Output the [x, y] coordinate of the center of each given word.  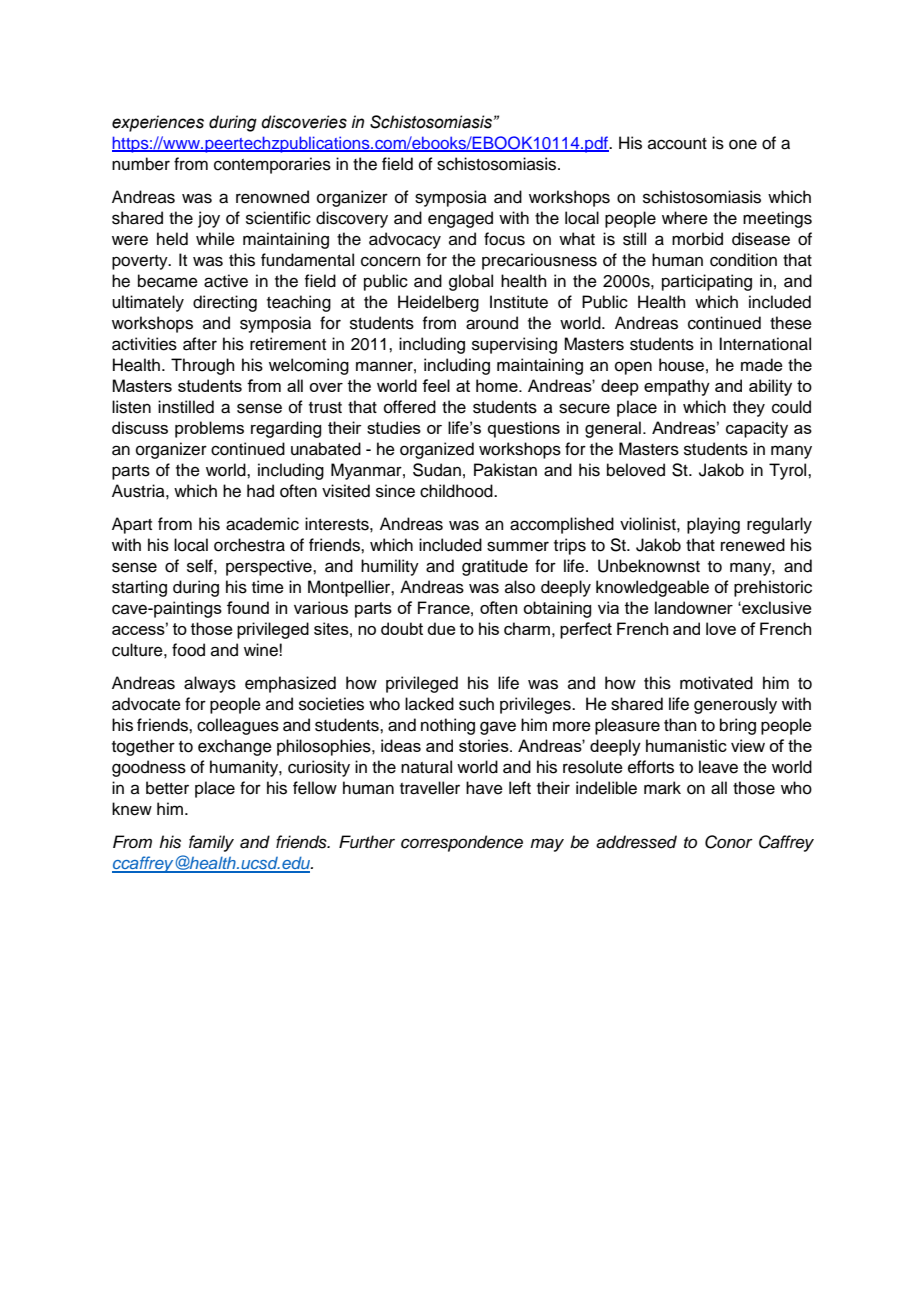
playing [713, 525]
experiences [158, 123]
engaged [460, 219]
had [260, 491]
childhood [457, 491]
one [743, 144]
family [211, 843]
